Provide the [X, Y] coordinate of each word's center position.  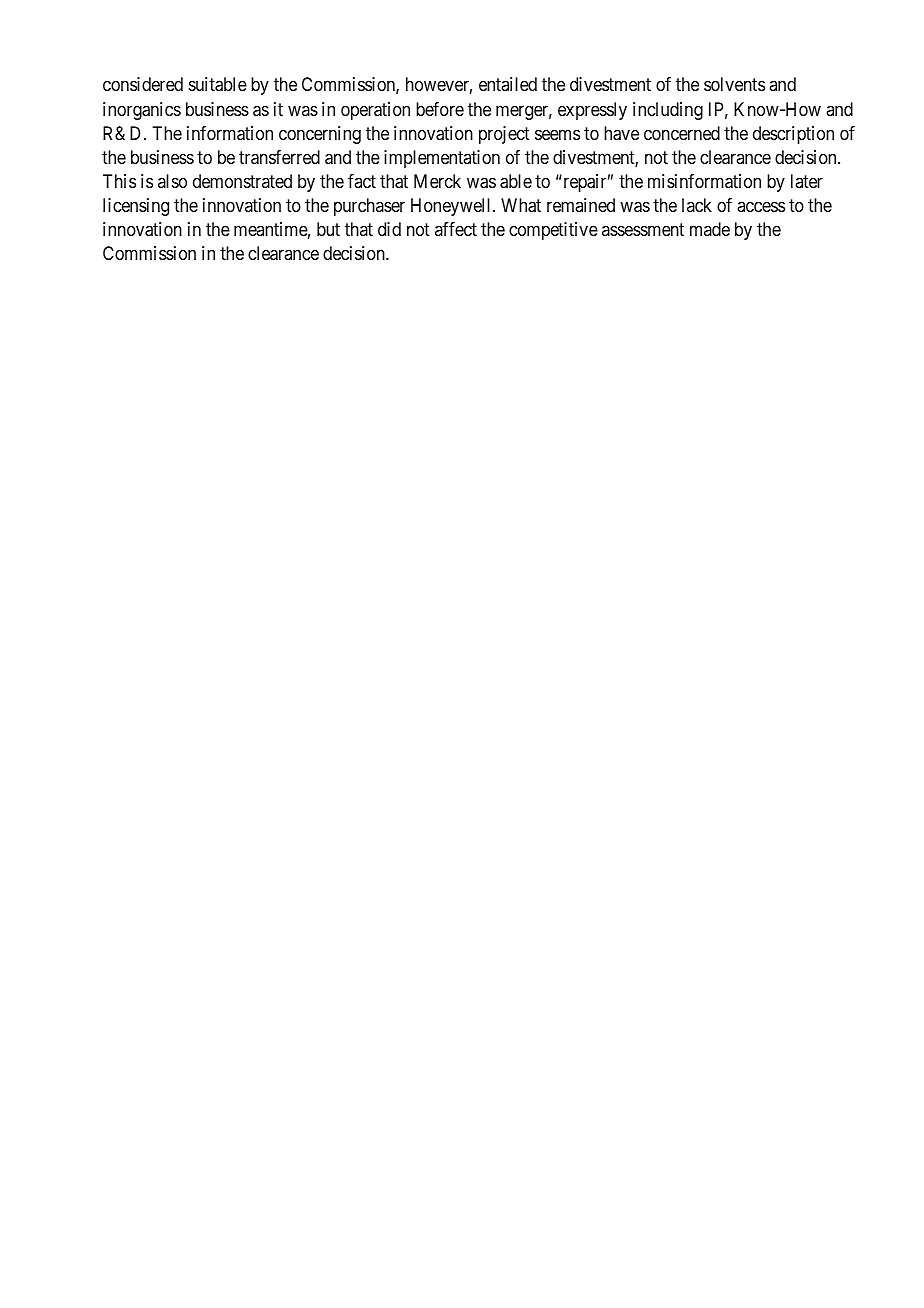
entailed [508, 84]
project [504, 135]
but [328, 229]
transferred [279, 157]
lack [697, 205]
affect [456, 229]
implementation [442, 159]
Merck [437, 181]
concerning [320, 135]
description [793, 135]
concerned [682, 133]
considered [143, 84]
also [172, 181]
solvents [734, 84]
